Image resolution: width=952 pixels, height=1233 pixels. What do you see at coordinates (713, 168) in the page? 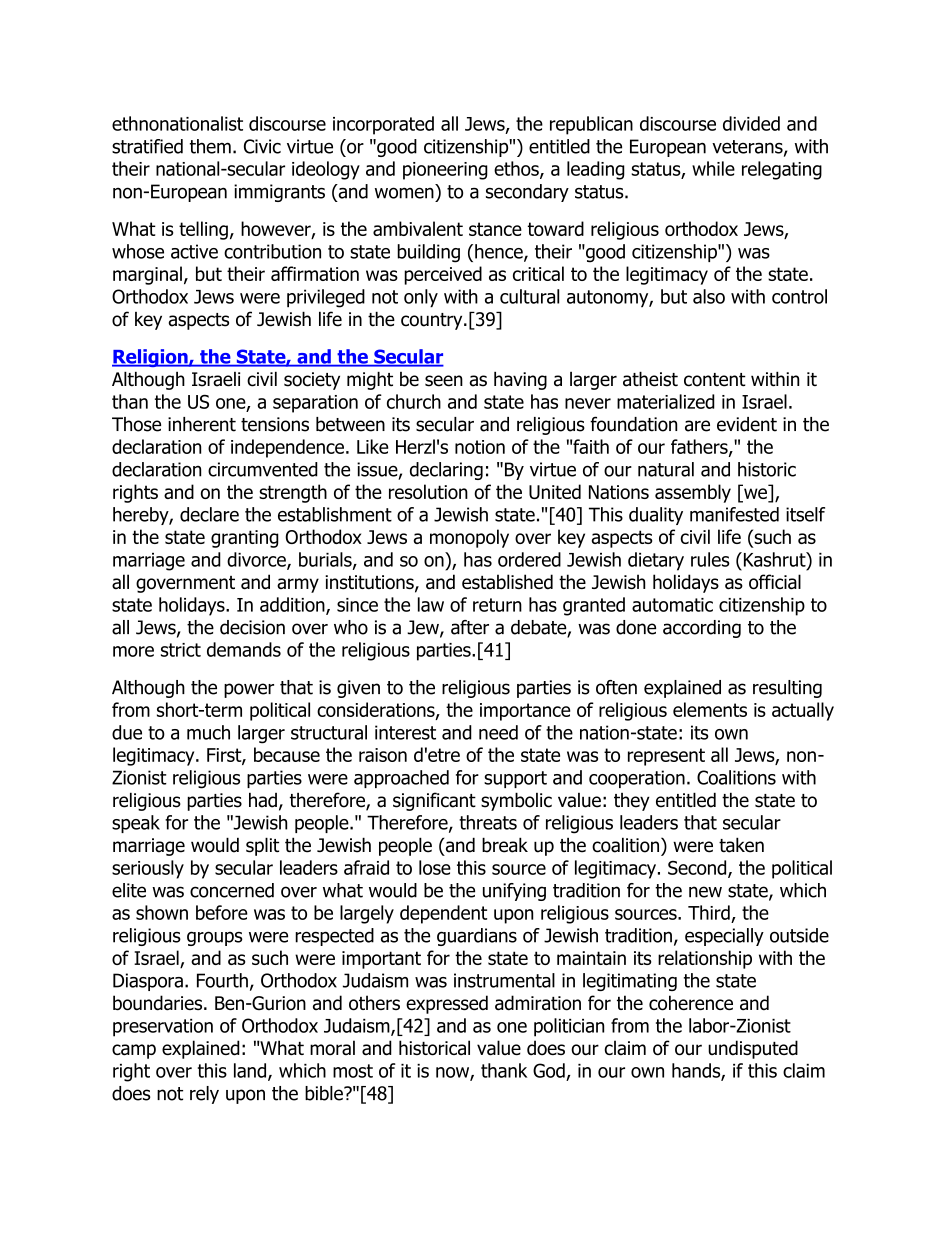
I see `while` at bounding box center [713, 168].
